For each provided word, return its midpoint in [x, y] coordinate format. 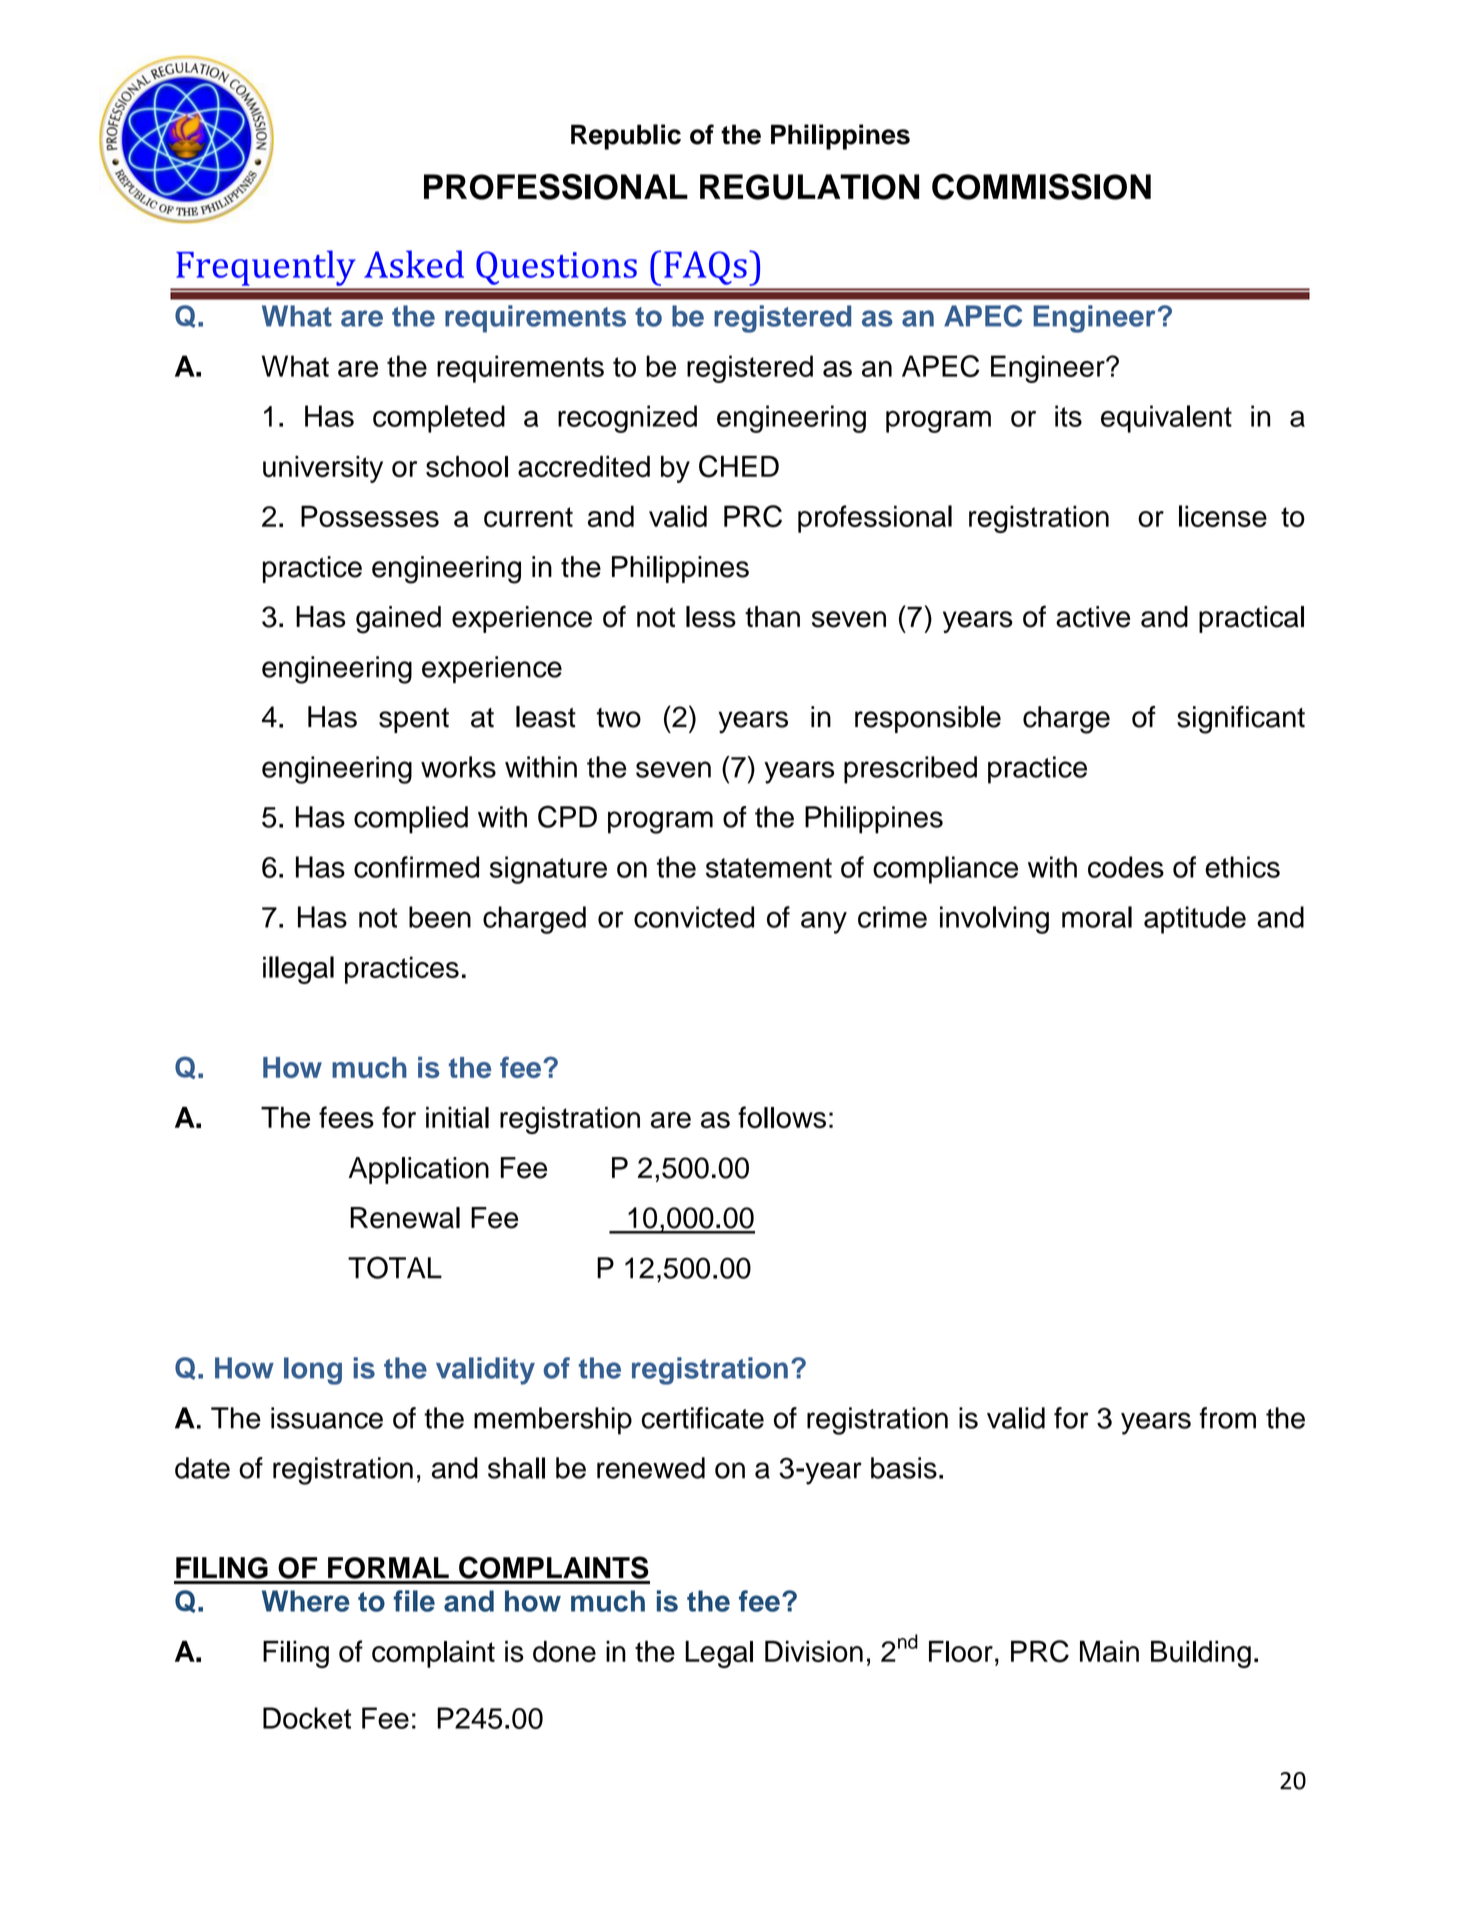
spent [414, 720]
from [1228, 1418]
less [711, 617]
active [1093, 617]
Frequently [266, 268]
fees [346, 1117]
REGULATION [809, 187]
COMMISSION [1041, 187]
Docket [307, 1718]
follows [782, 1117]
